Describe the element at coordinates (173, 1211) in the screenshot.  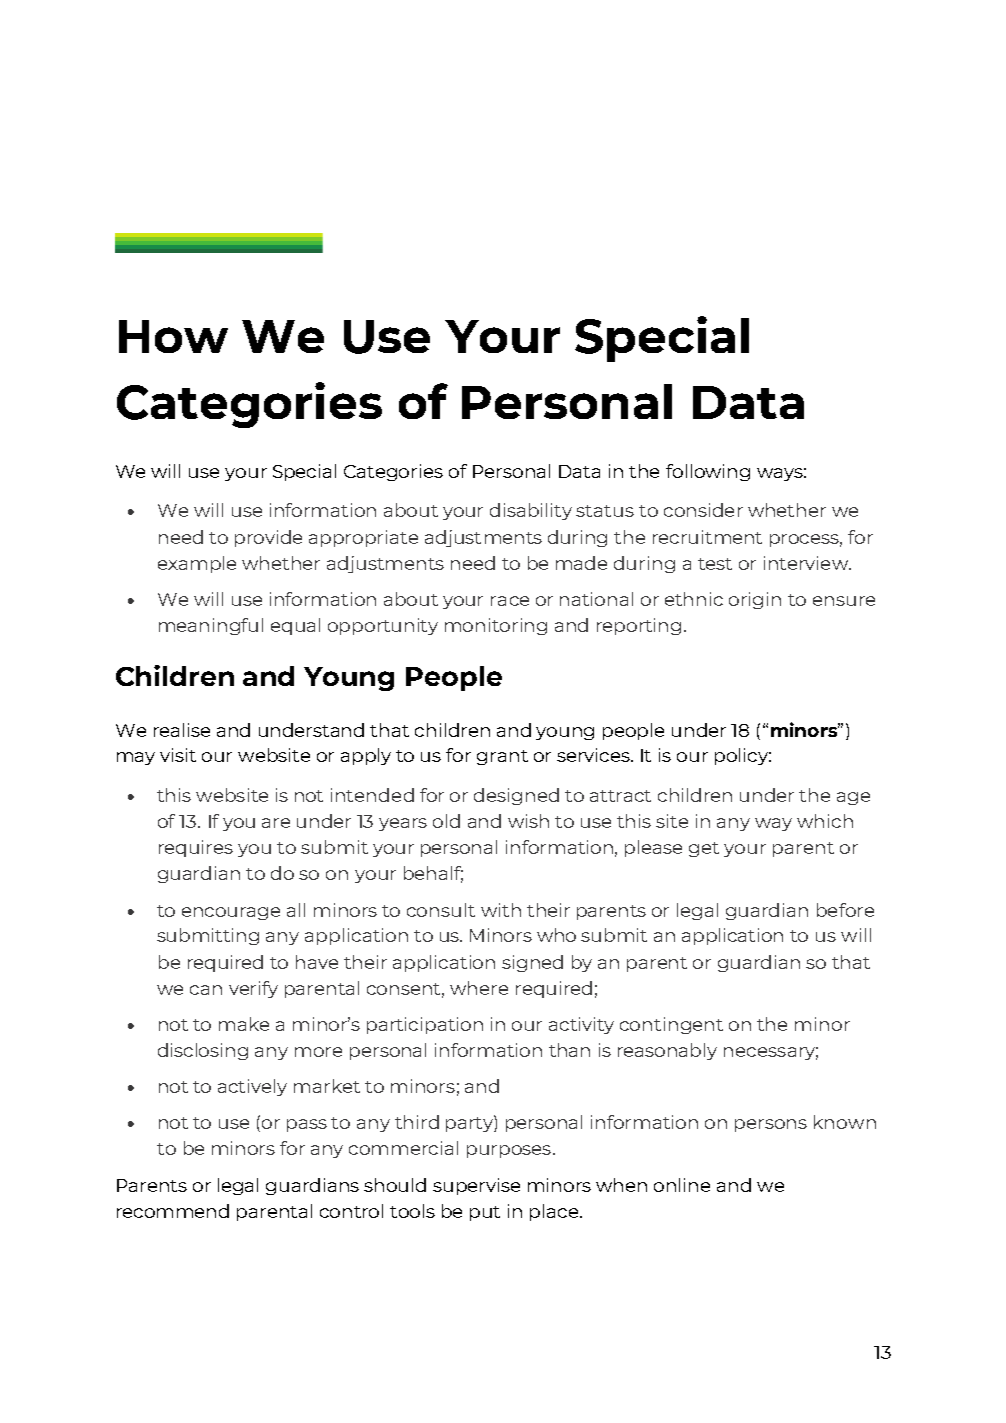
I see `recommend` at that location.
